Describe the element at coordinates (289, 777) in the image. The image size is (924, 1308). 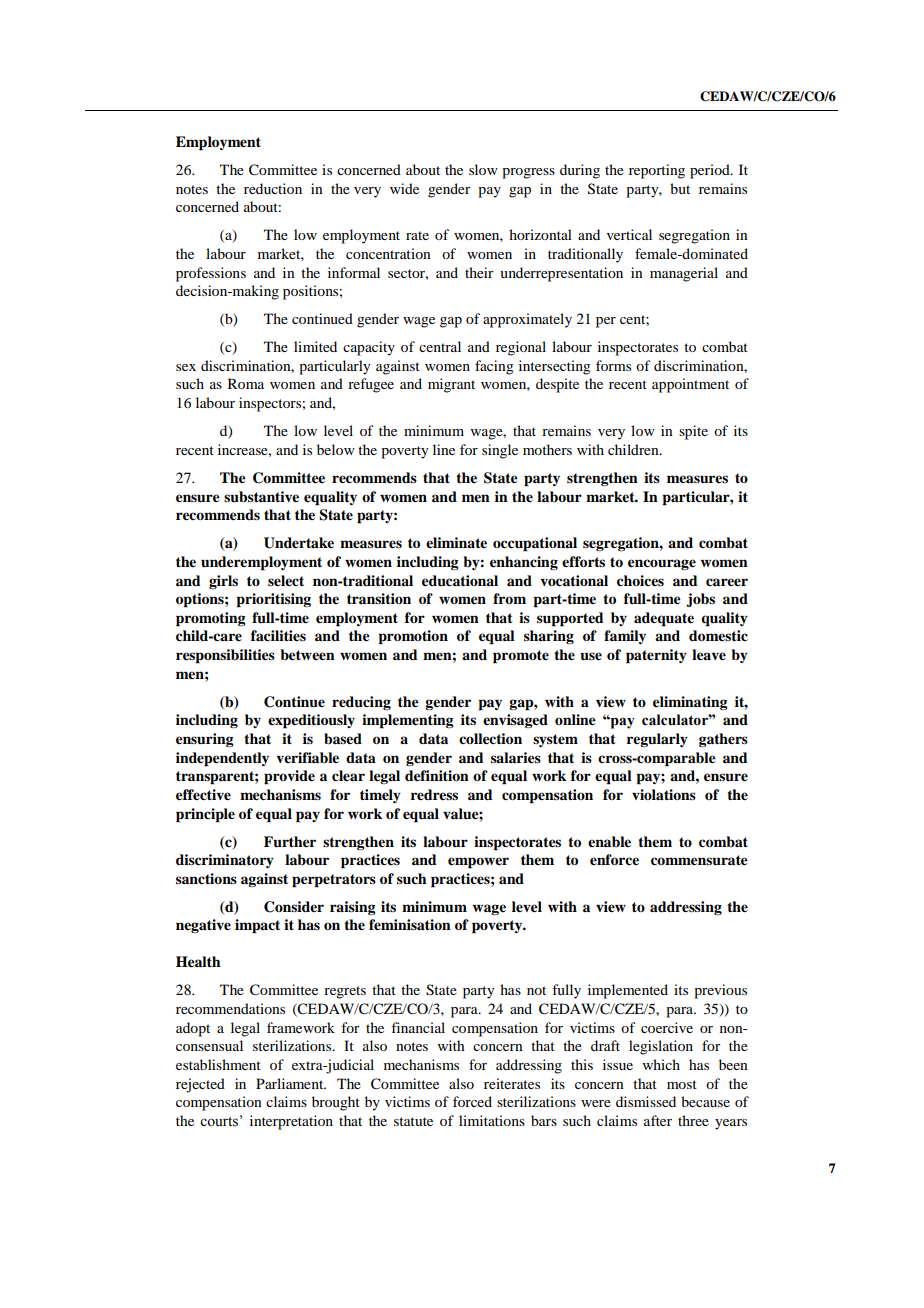
I see `provide` at that location.
